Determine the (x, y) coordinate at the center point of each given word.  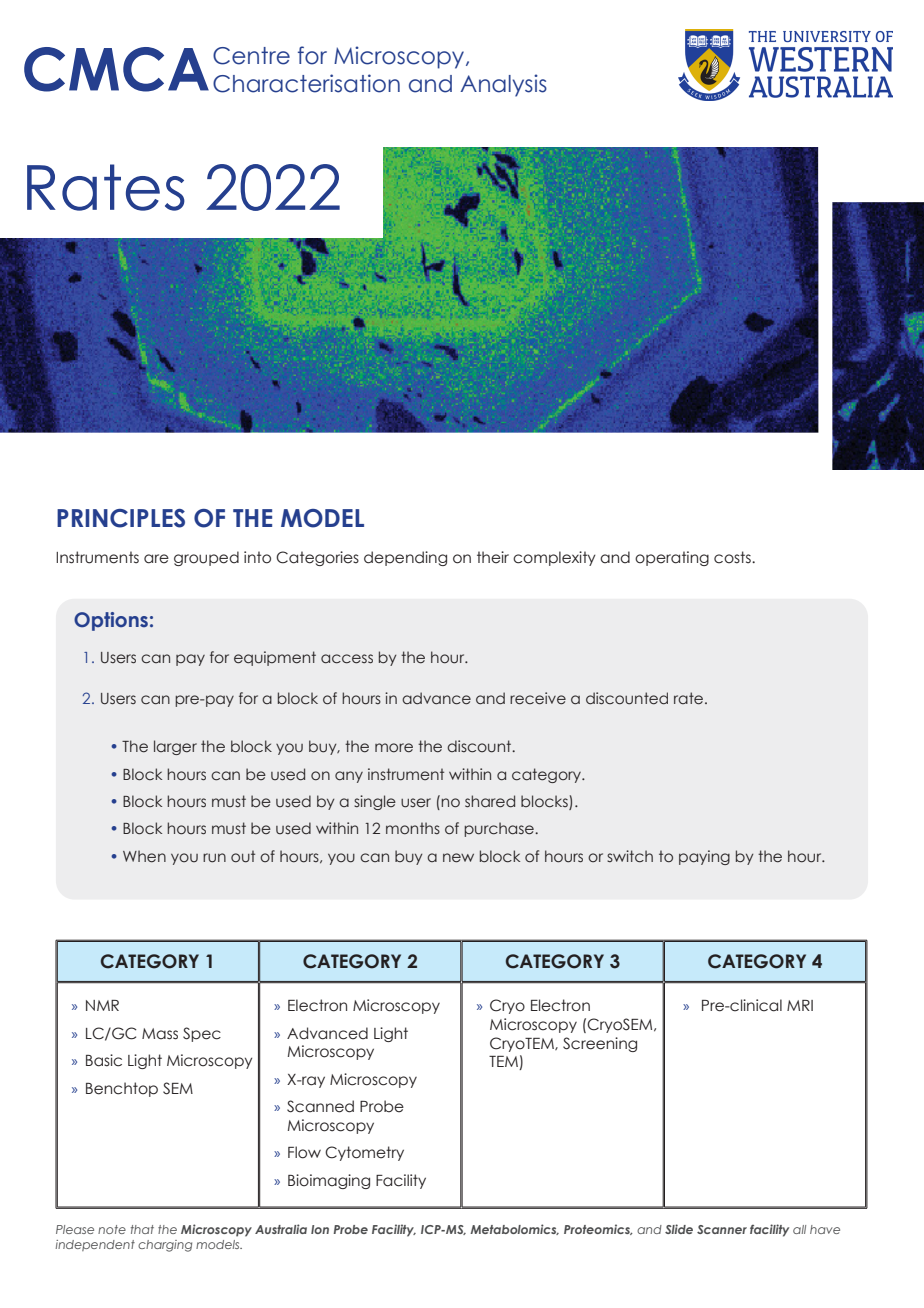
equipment (275, 658)
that (142, 1229)
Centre (251, 56)
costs (733, 557)
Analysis (503, 85)
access (347, 659)
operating (672, 558)
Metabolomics (514, 1229)
